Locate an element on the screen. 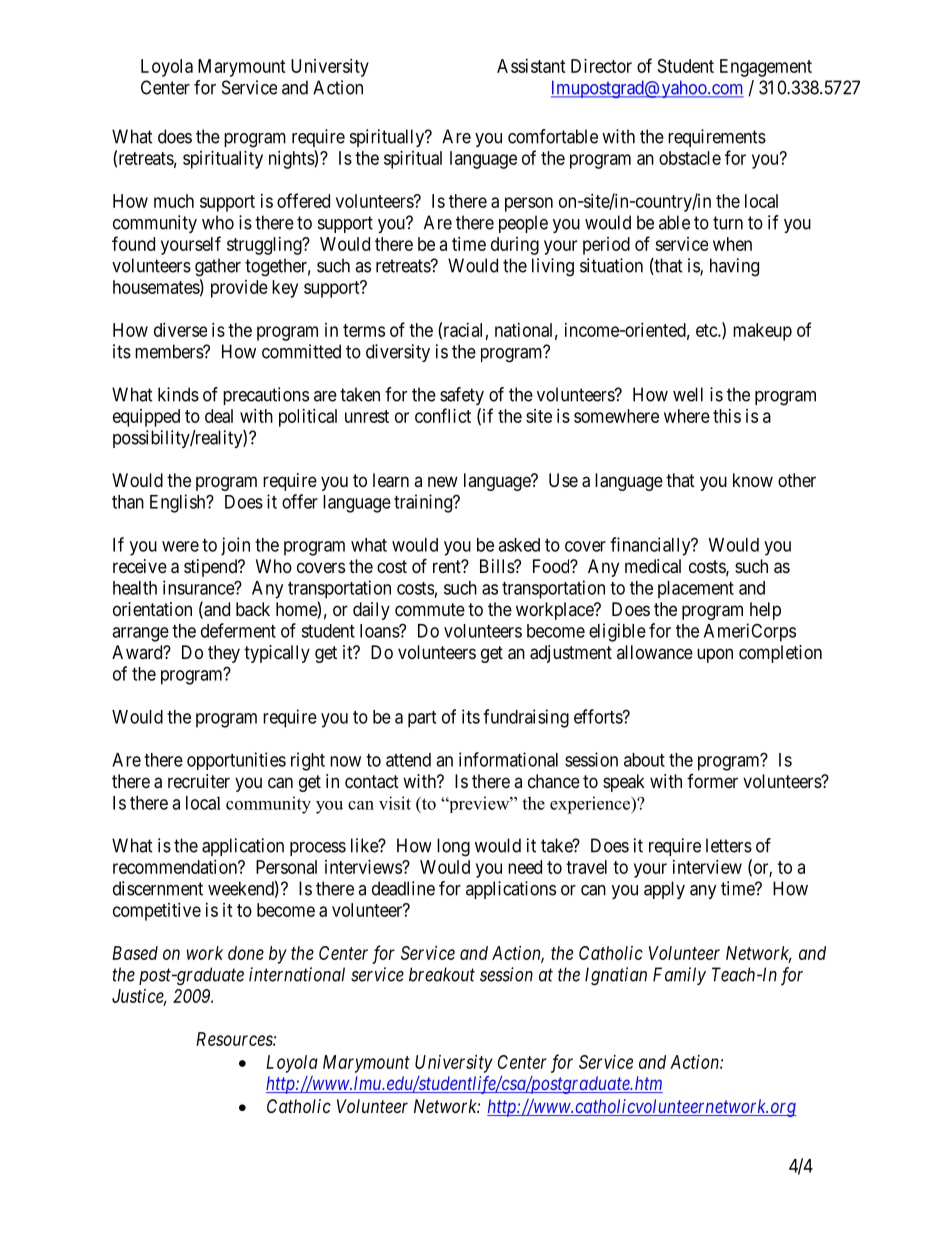 The image size is (952, 1233). nights is located at coordinates (292, 159).
